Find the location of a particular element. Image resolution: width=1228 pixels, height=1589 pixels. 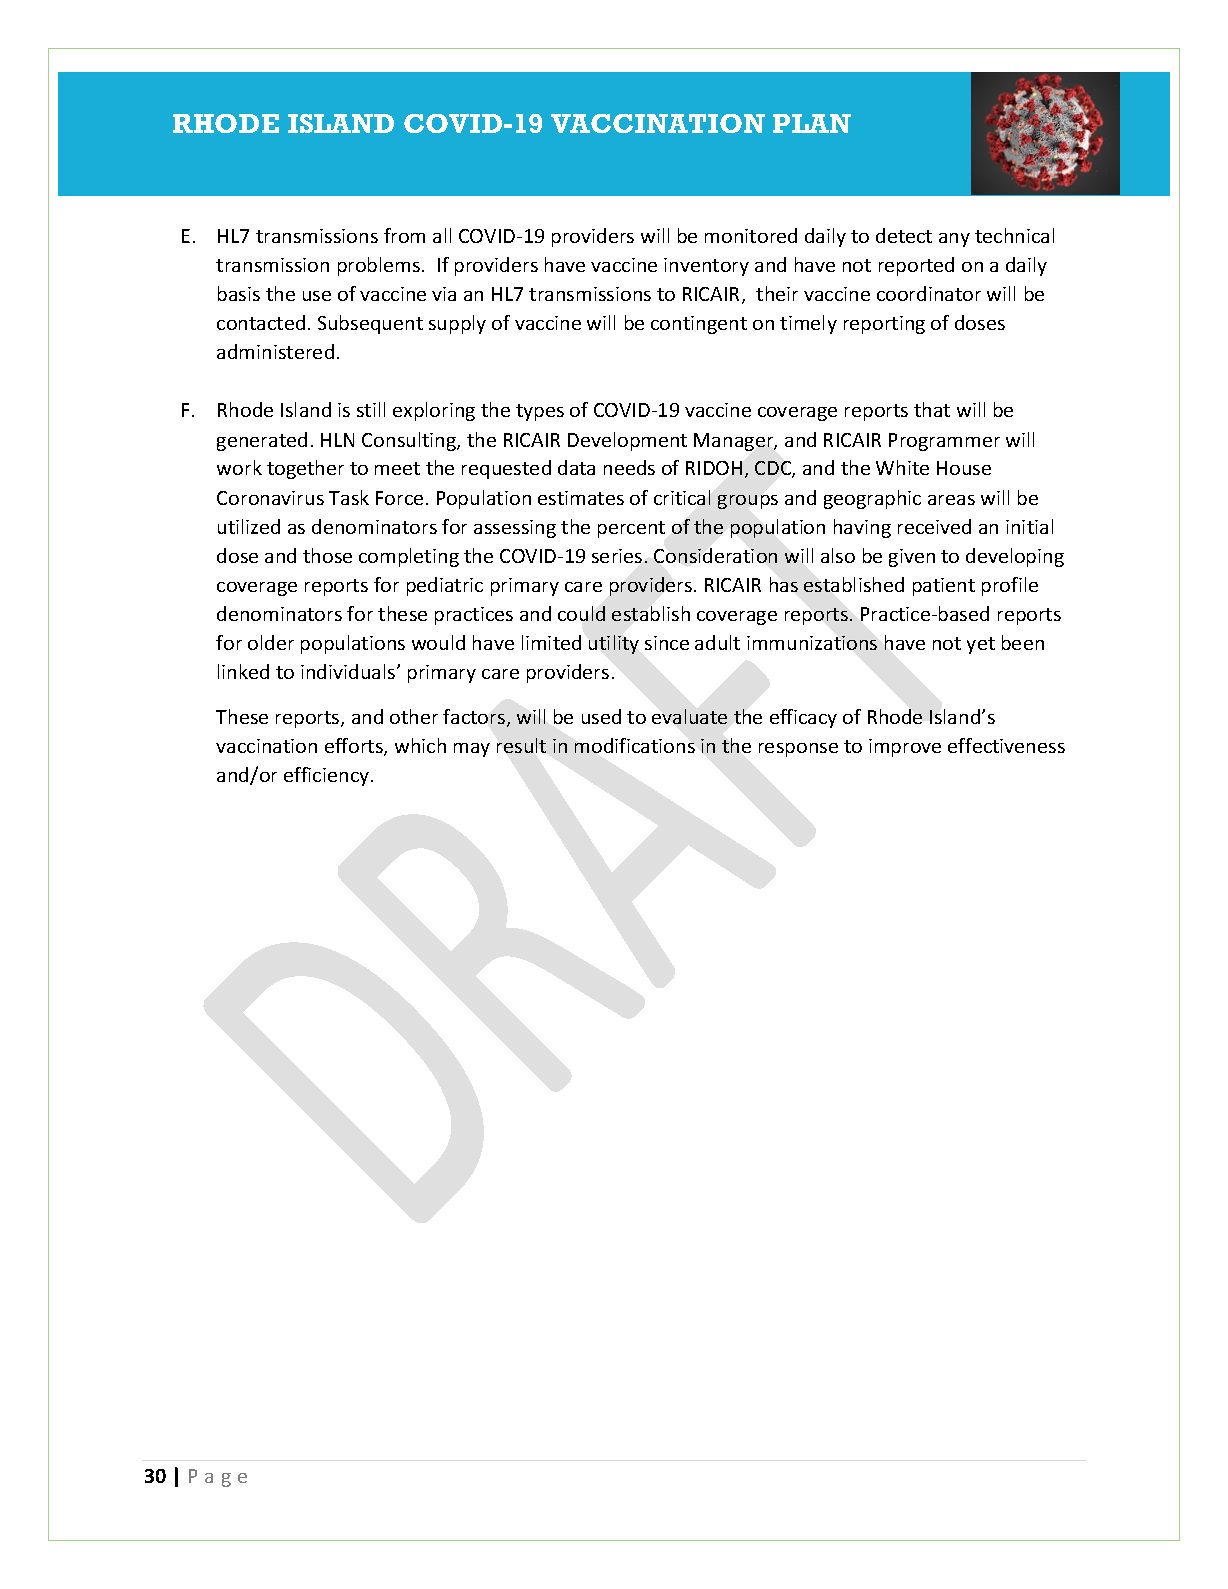

detect is located at coordinates (904, 235).
